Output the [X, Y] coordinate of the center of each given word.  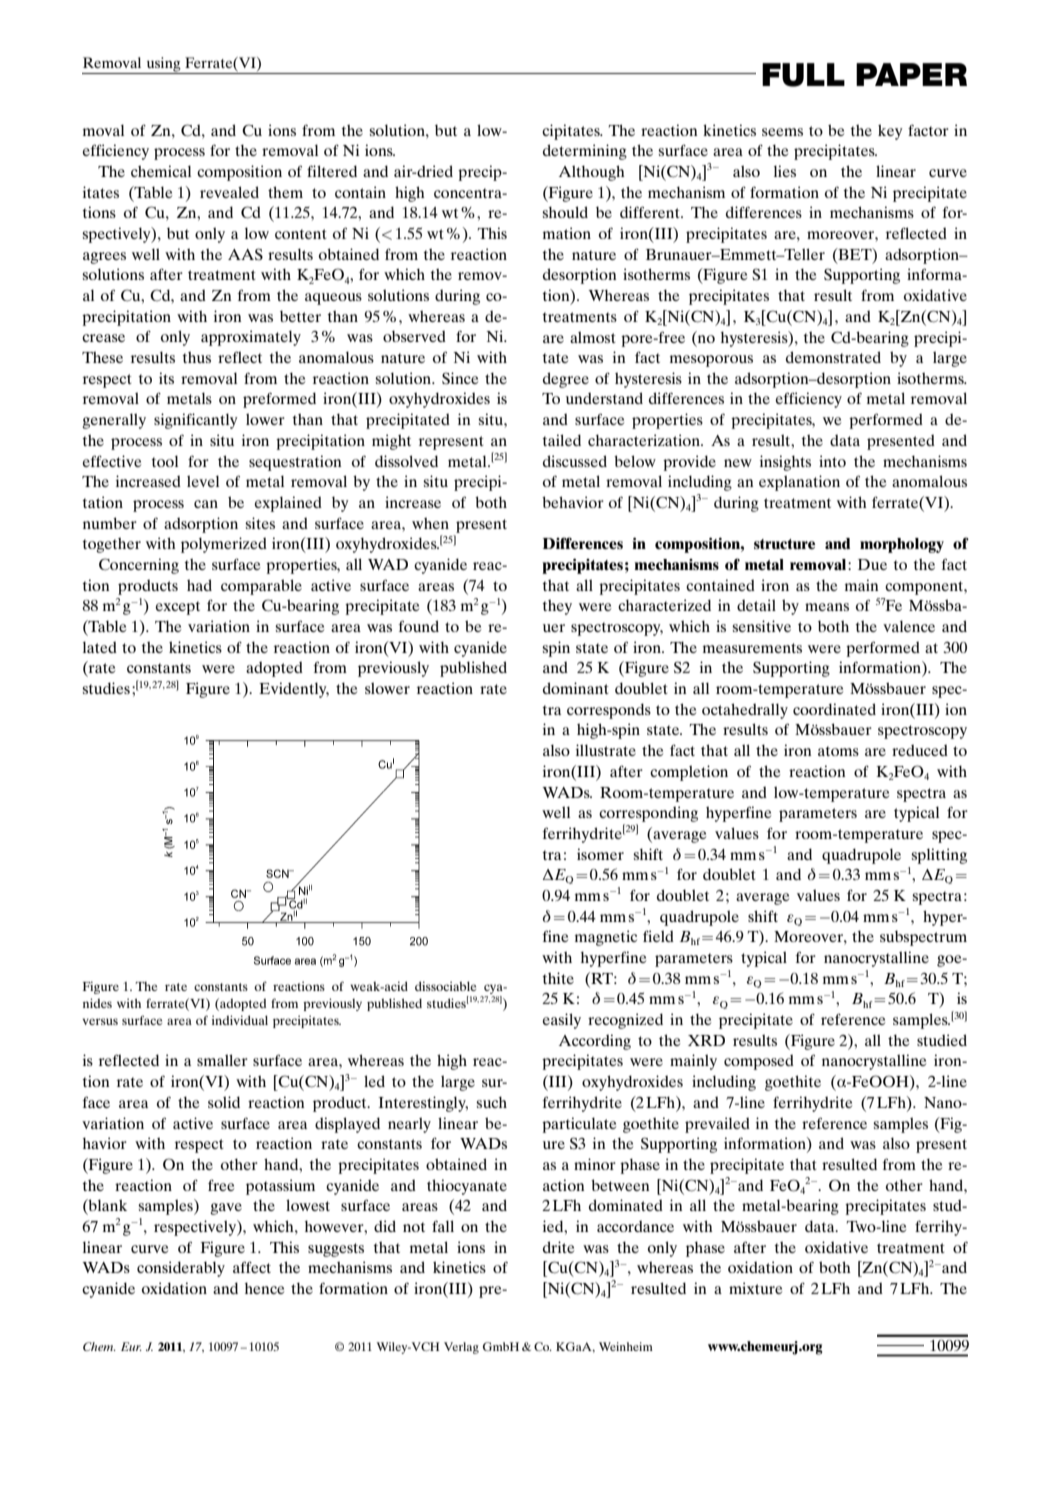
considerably [181, 1269]
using [163, 65]
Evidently [294, 690]
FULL [803, 75]
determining [585, 152]
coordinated [834, 709]
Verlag [461, 1348]
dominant [576, 688]
